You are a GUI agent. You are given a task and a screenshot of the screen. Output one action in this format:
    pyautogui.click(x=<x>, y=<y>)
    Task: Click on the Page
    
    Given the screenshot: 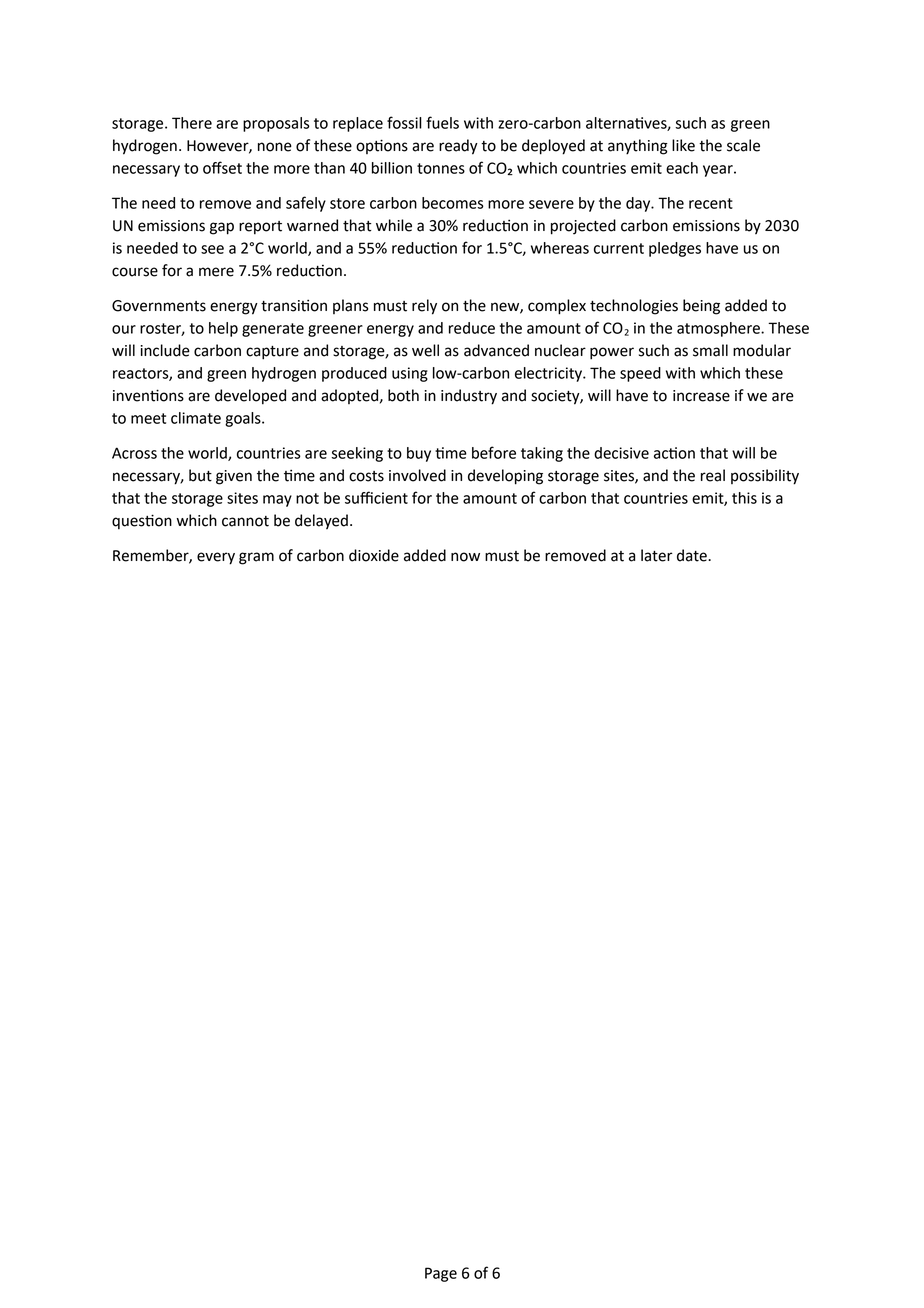 What is the action you would take?
    pyautogui.click(x=441, y=1274)
